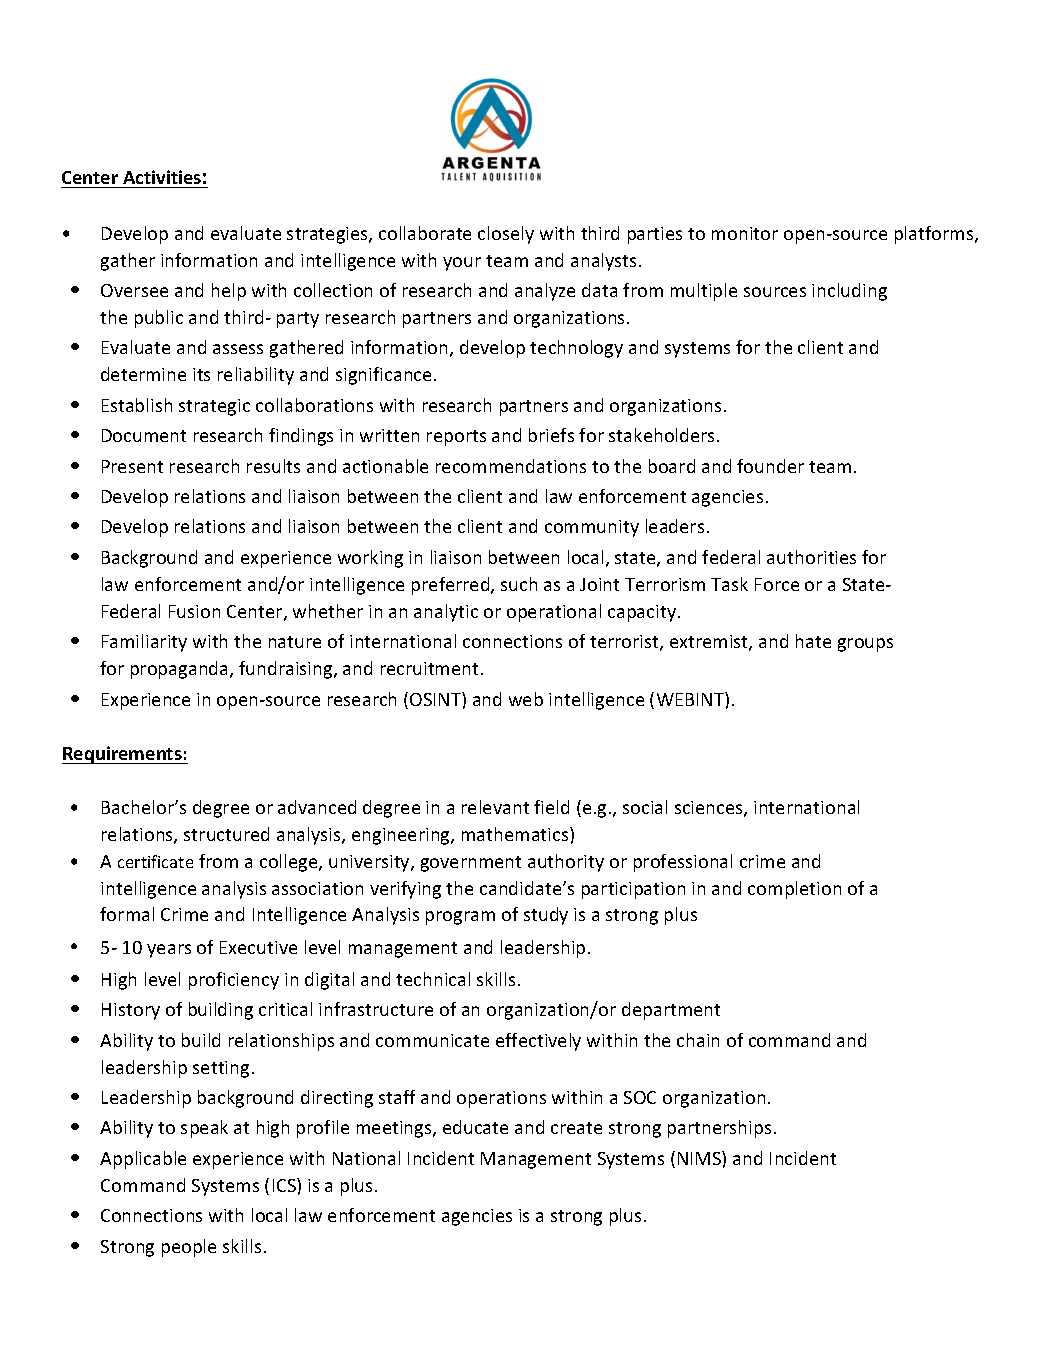 The width and height of the screenshot is (1050, 1358). What do you see at coordinates (123, 755) in the screenshot?
I see `Requirements` at bounding box center [123, 755].
